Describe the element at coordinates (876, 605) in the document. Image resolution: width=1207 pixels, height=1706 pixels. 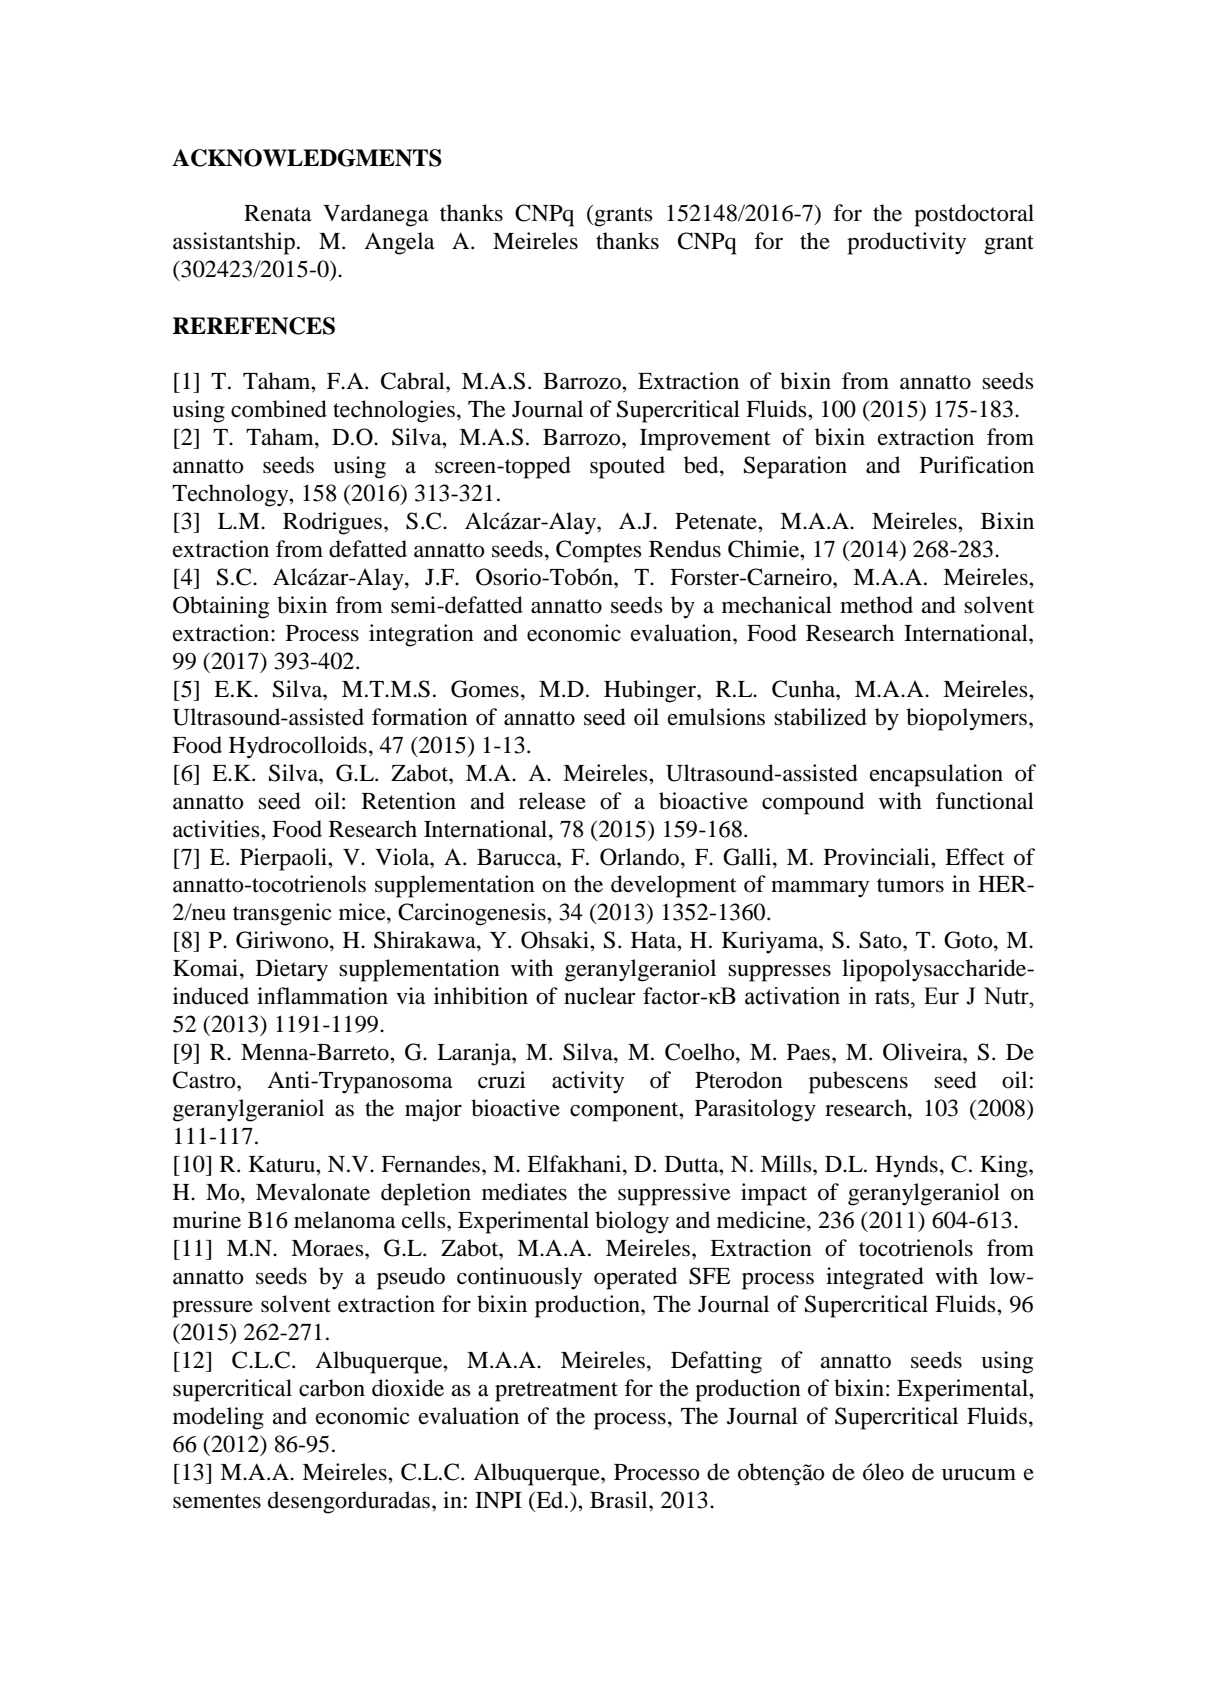
I see `method` at that location.
